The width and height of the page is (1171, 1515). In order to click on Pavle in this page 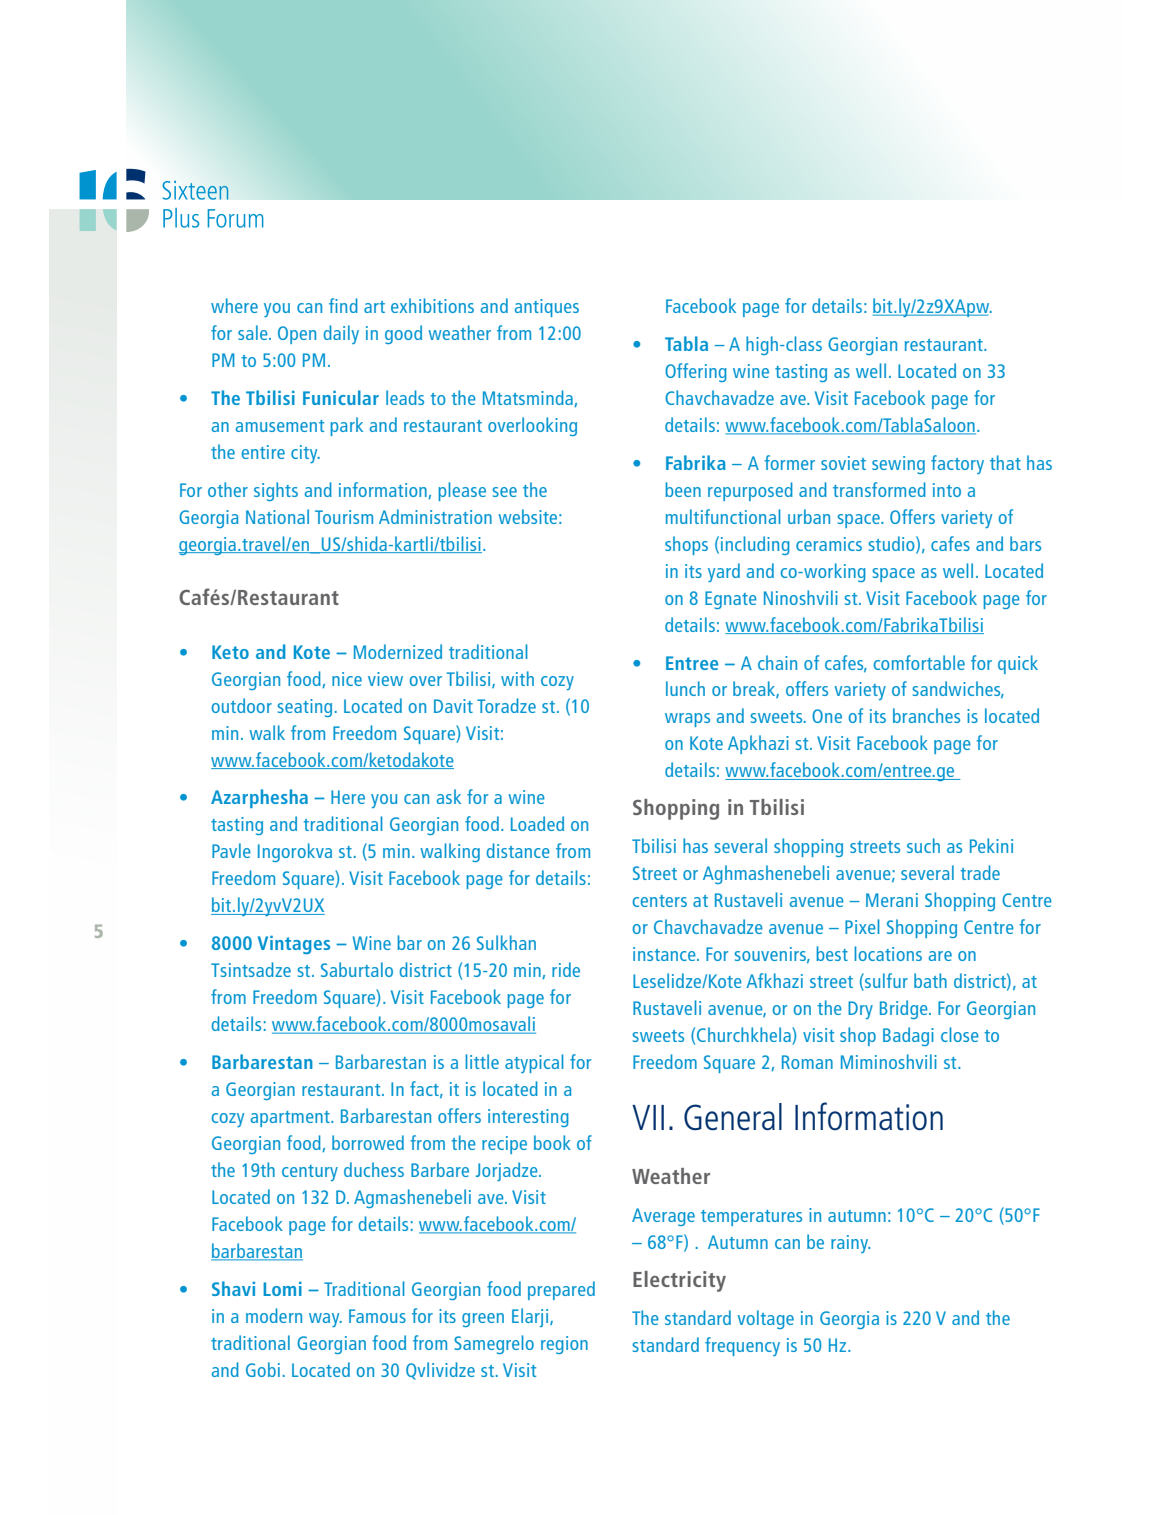, I will do `click(231, 850)`.
